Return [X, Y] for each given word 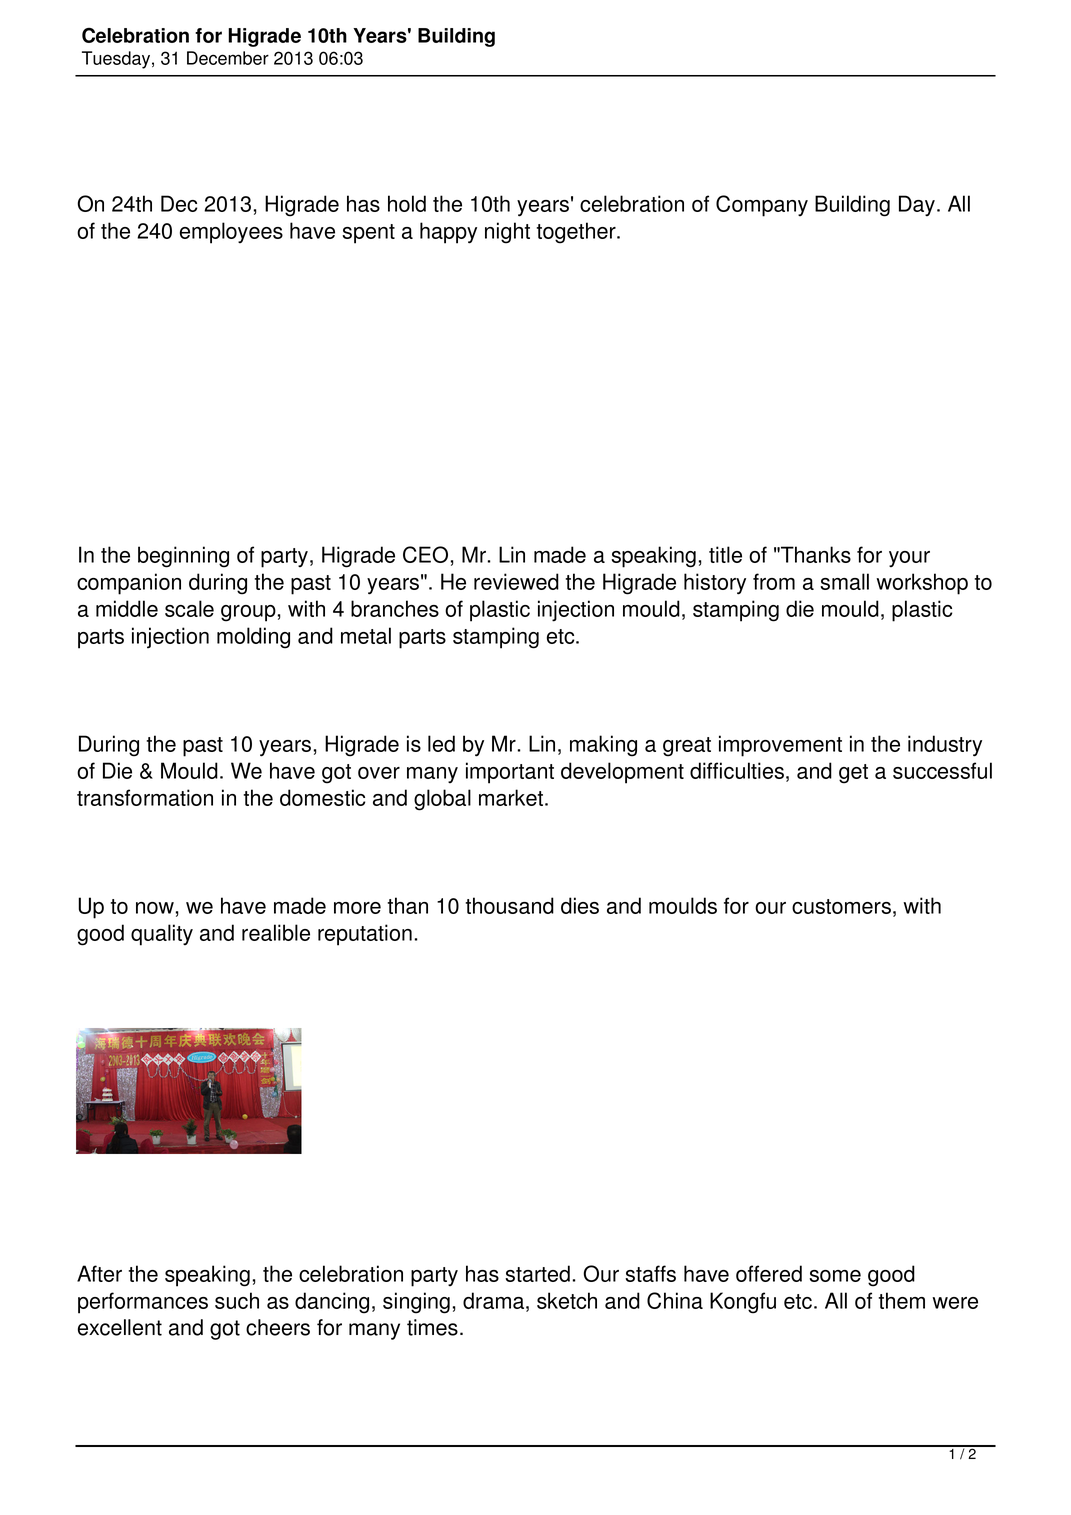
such [237, 1300]
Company [762, 206]
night [507, 233]
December [228, 58]
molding [253, 638]
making [603, 746]
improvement [780, 746]
